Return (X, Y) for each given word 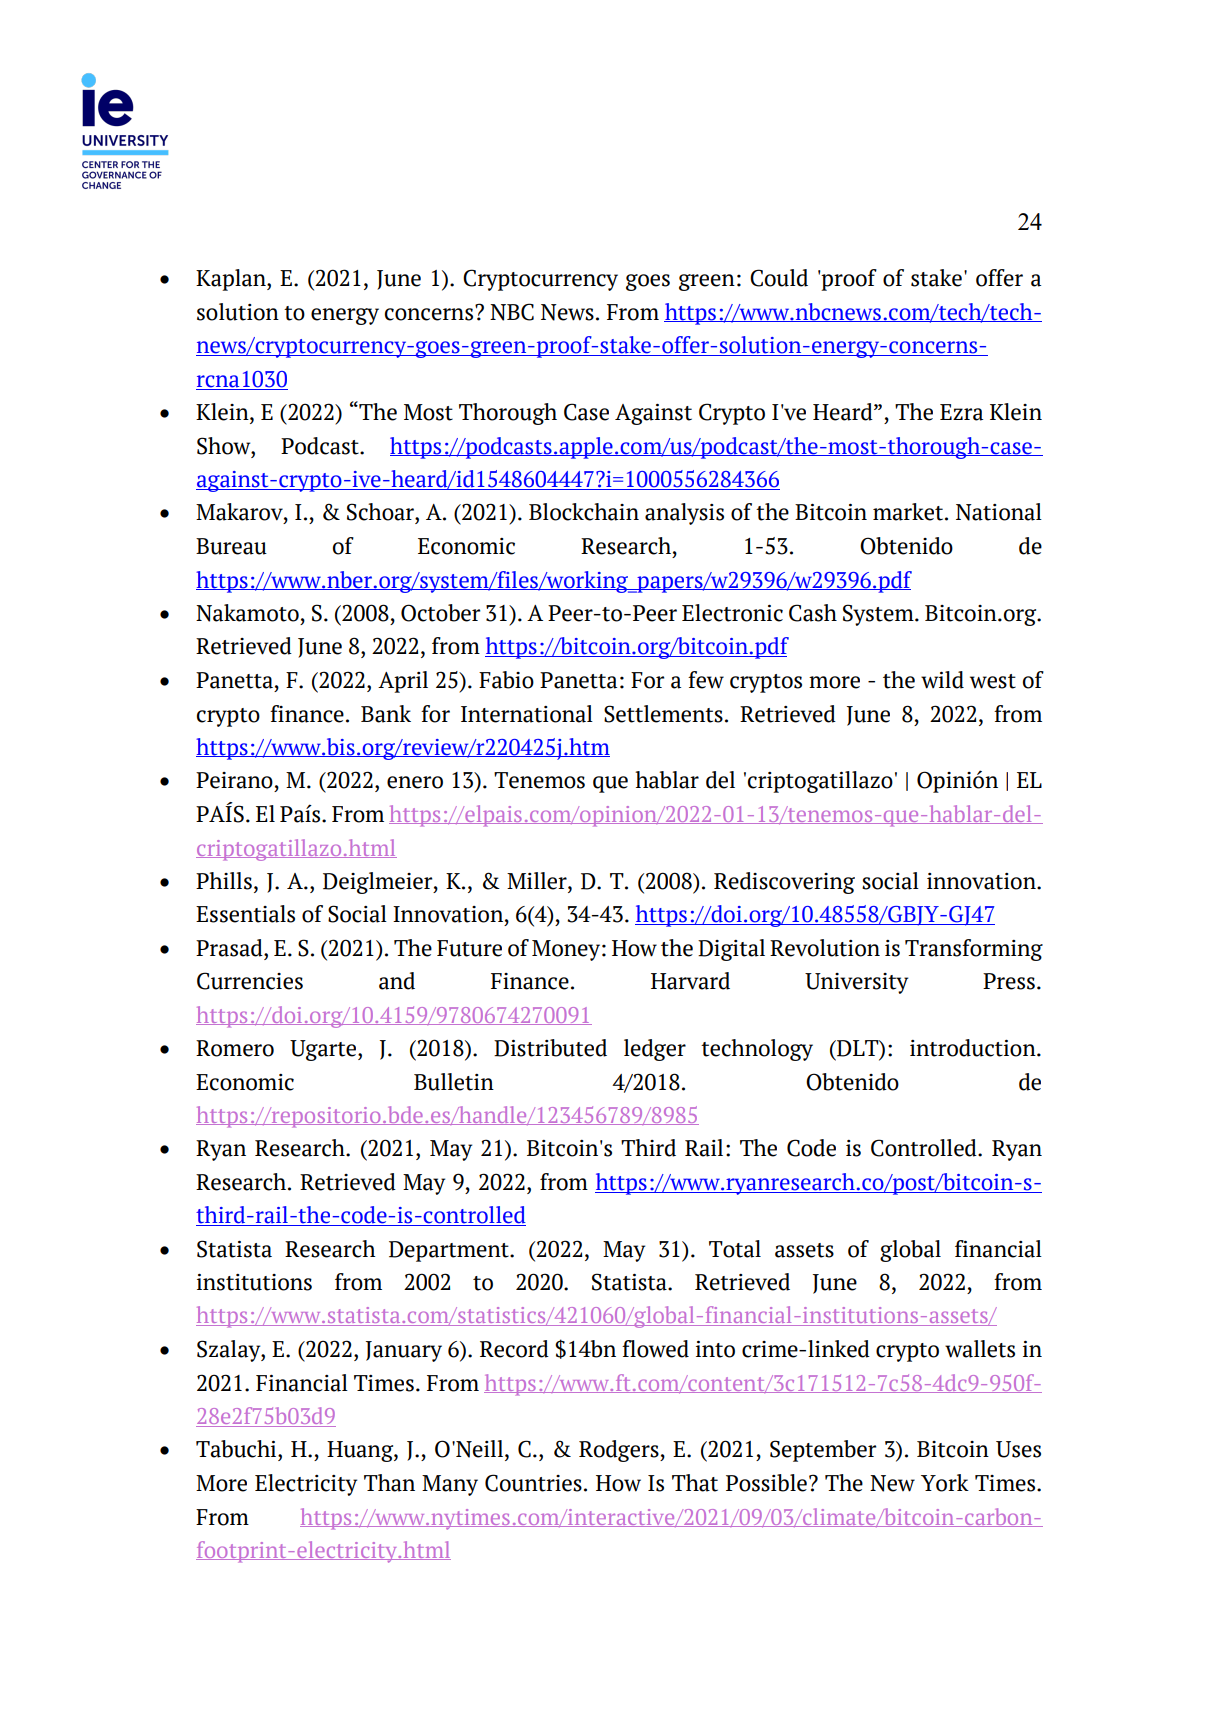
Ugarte (323, 1050)
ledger (655, 1050)
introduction (974, 1048)
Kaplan (232, 280)
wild (942, 680)
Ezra (961, 412)
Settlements (663, 714)
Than (389, 1483)
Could (779, 278)
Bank (386, 714)
